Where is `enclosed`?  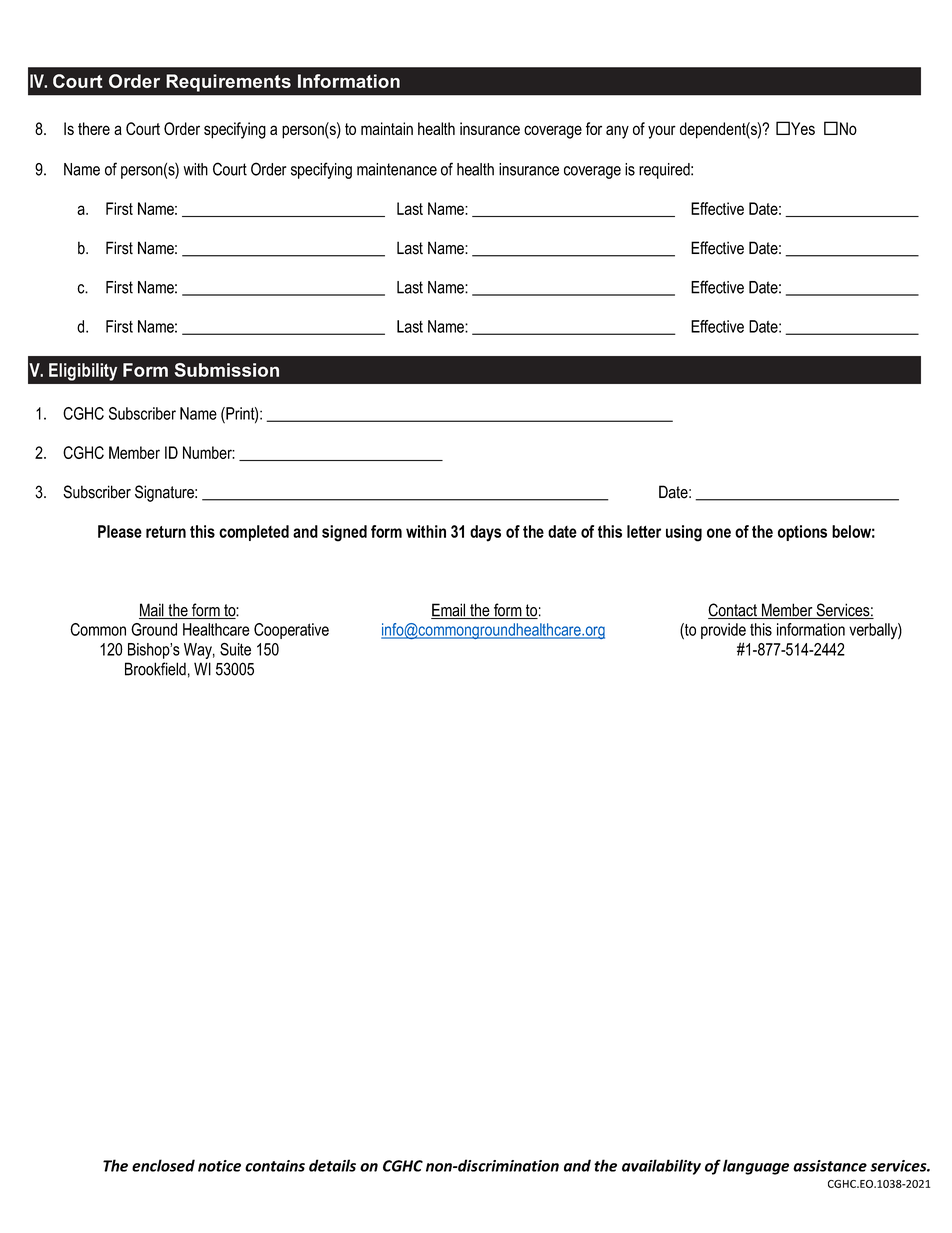
enclosed is located at coordinates (163, 1165).
